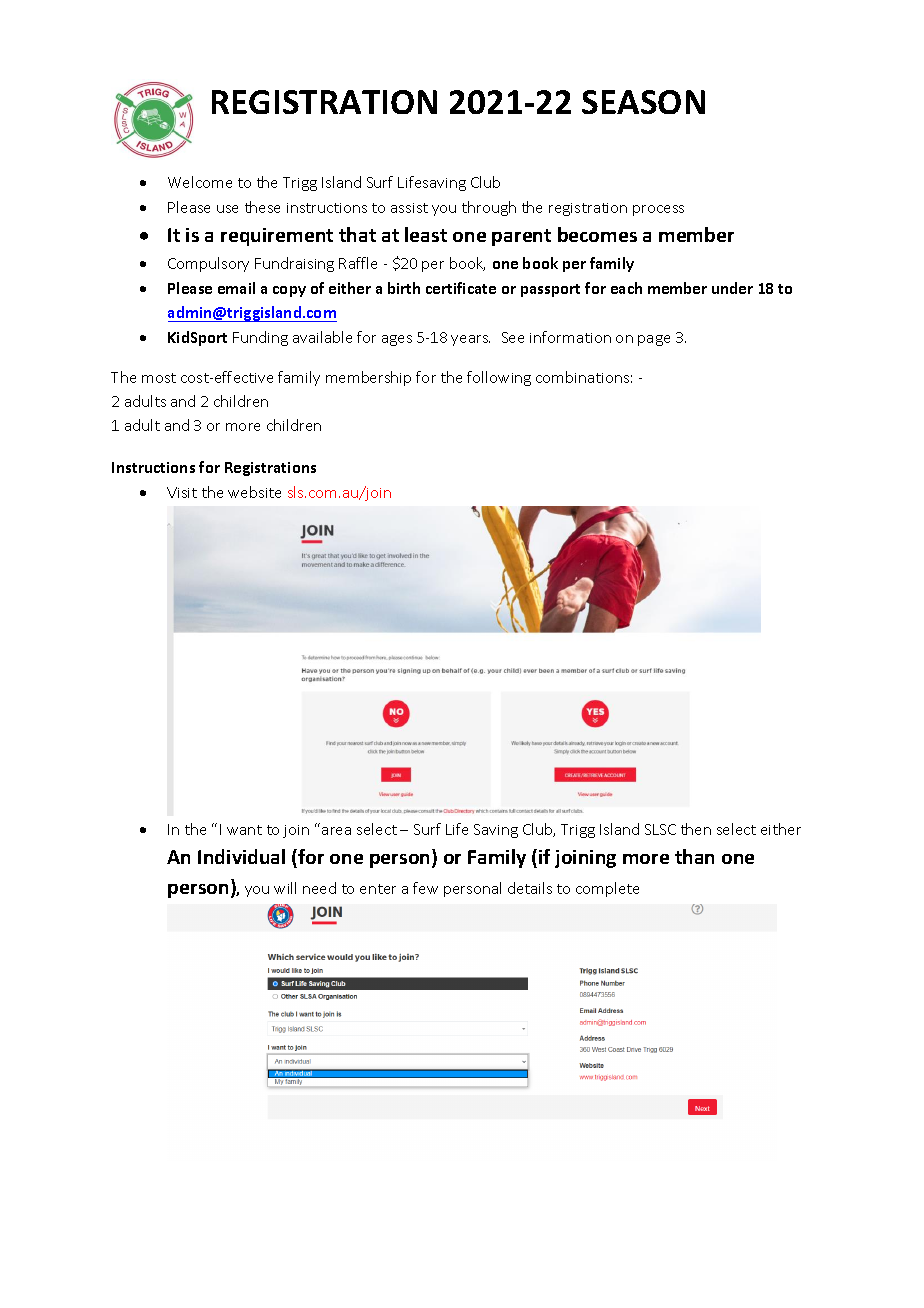 The width and height of the screenshot is (924, 1308). What do you see at coordinates (336, 831) in the screenshot?
I see `area` at bounding box center [336, 831].
